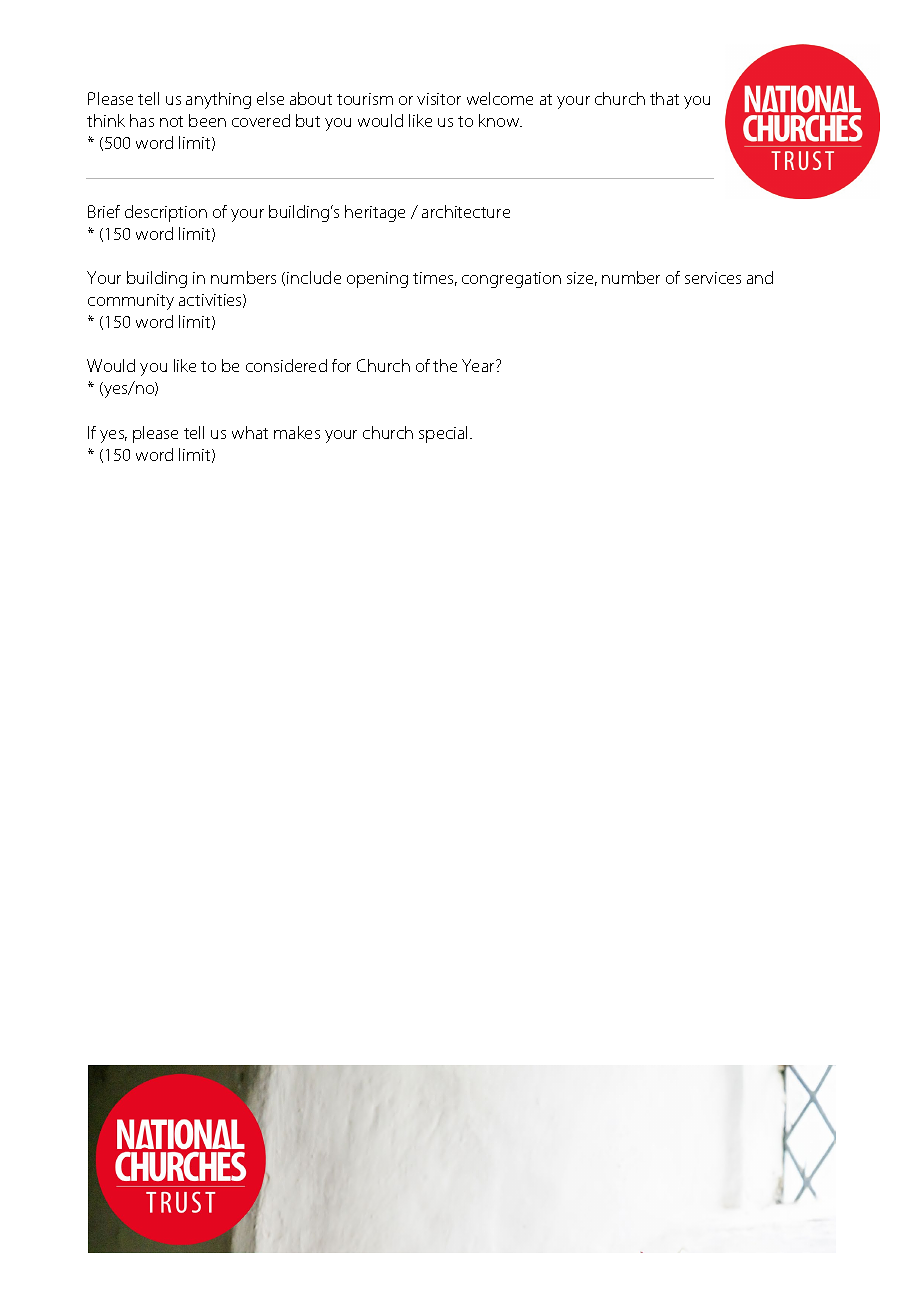 The height and width of the image is (1308, 924). What do you see at coordinates (166, 213) in the image?
I see `description` at bounding box center [166, 213].
